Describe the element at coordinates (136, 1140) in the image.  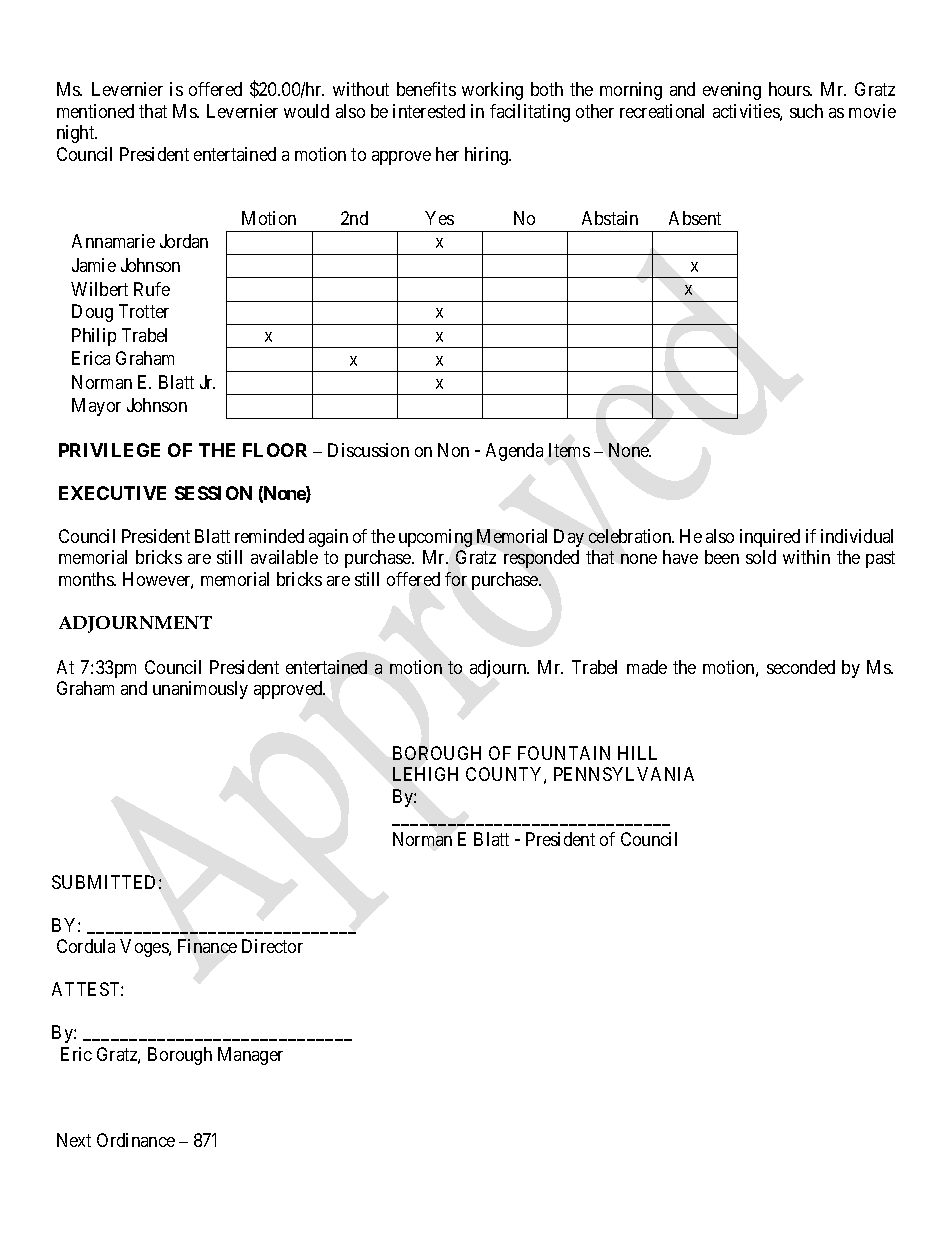
I see `Ordinance` at that location.
